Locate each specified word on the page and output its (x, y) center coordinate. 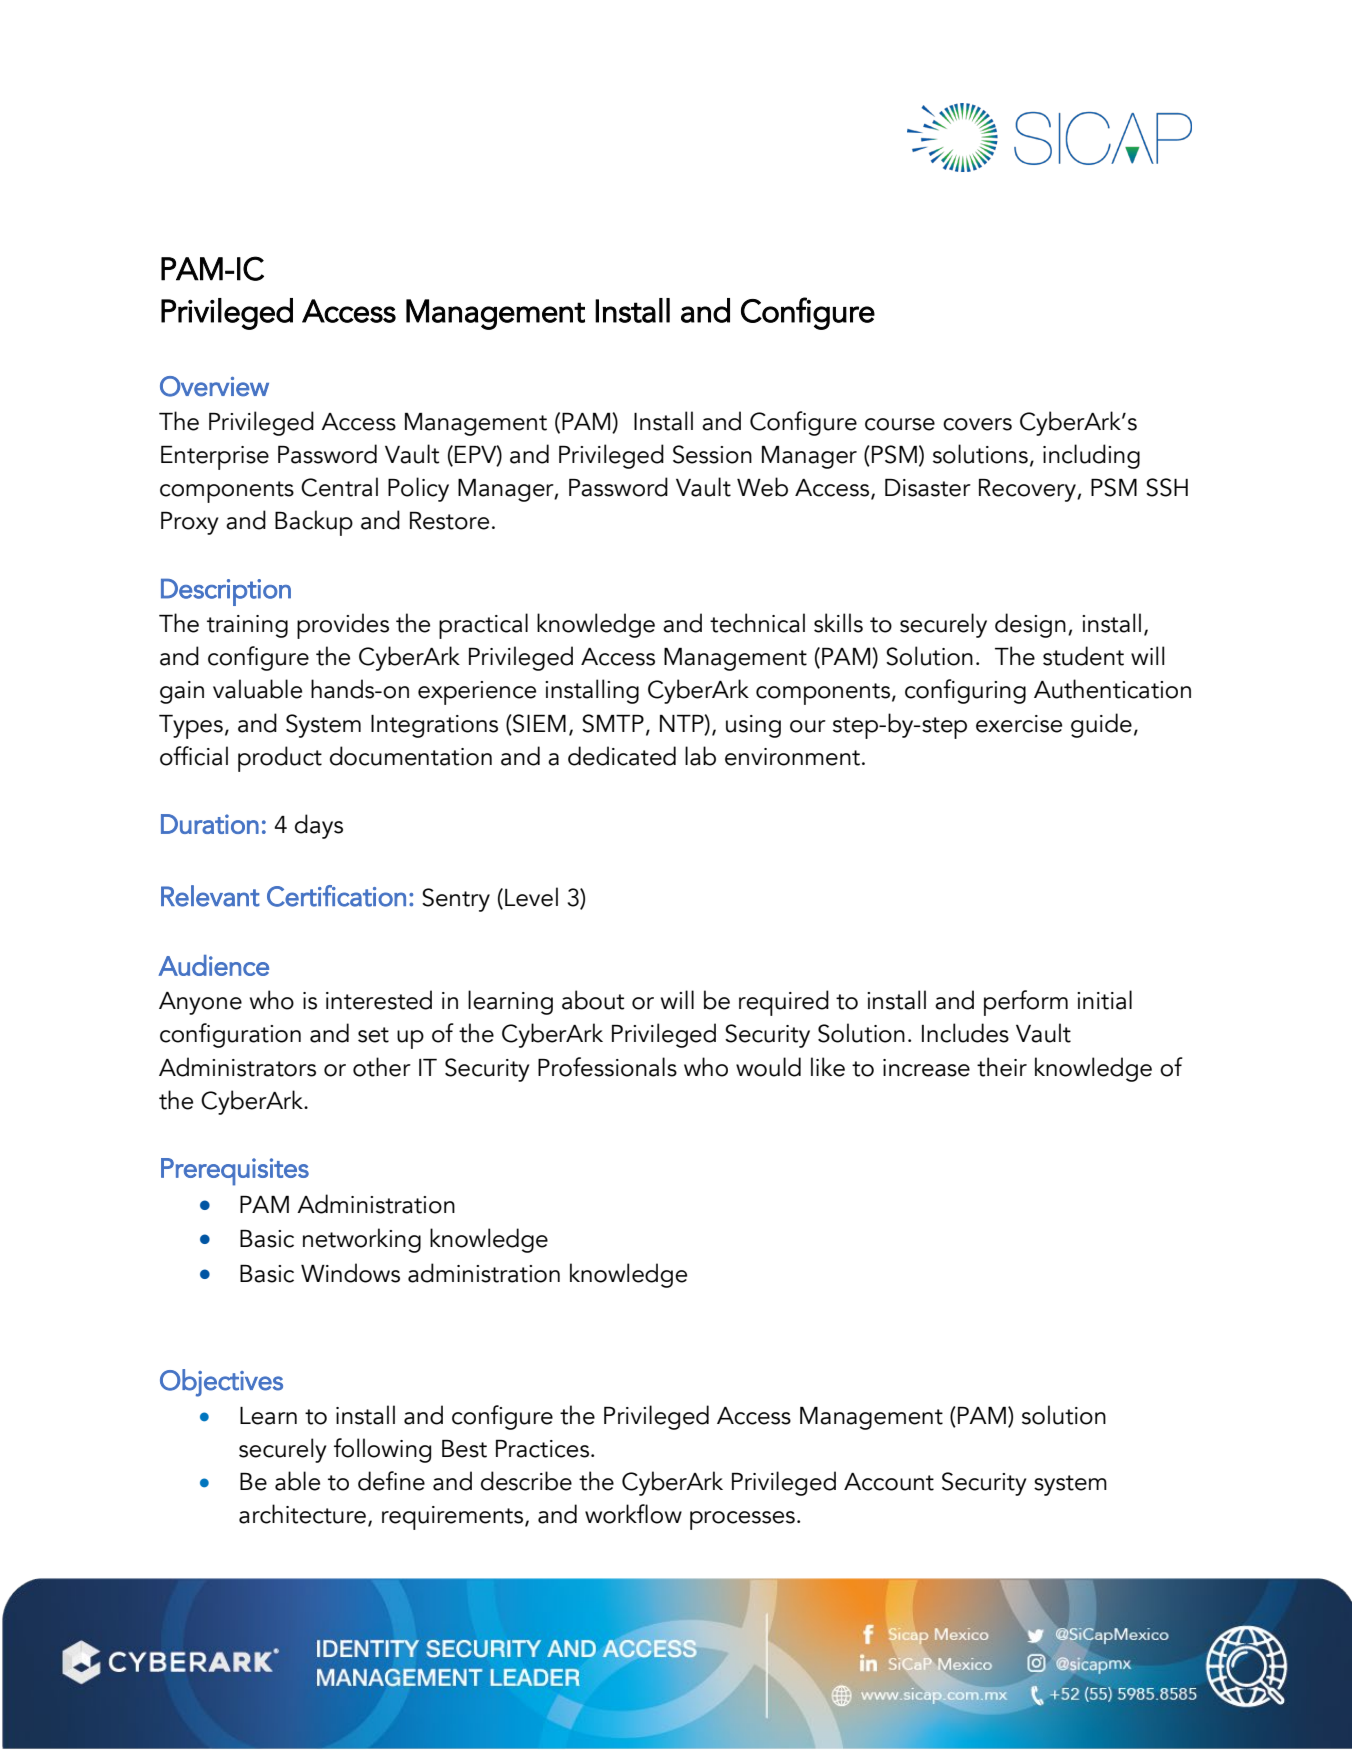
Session (712, 454)
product (280, 759)
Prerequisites (235, 1172)
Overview (214, 386)
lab (700, 756)
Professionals (607, 1067)
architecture (304, 1515)
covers (977, 424)
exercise (1019, 724)
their (1002, 1067)
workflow (633, 1514)
